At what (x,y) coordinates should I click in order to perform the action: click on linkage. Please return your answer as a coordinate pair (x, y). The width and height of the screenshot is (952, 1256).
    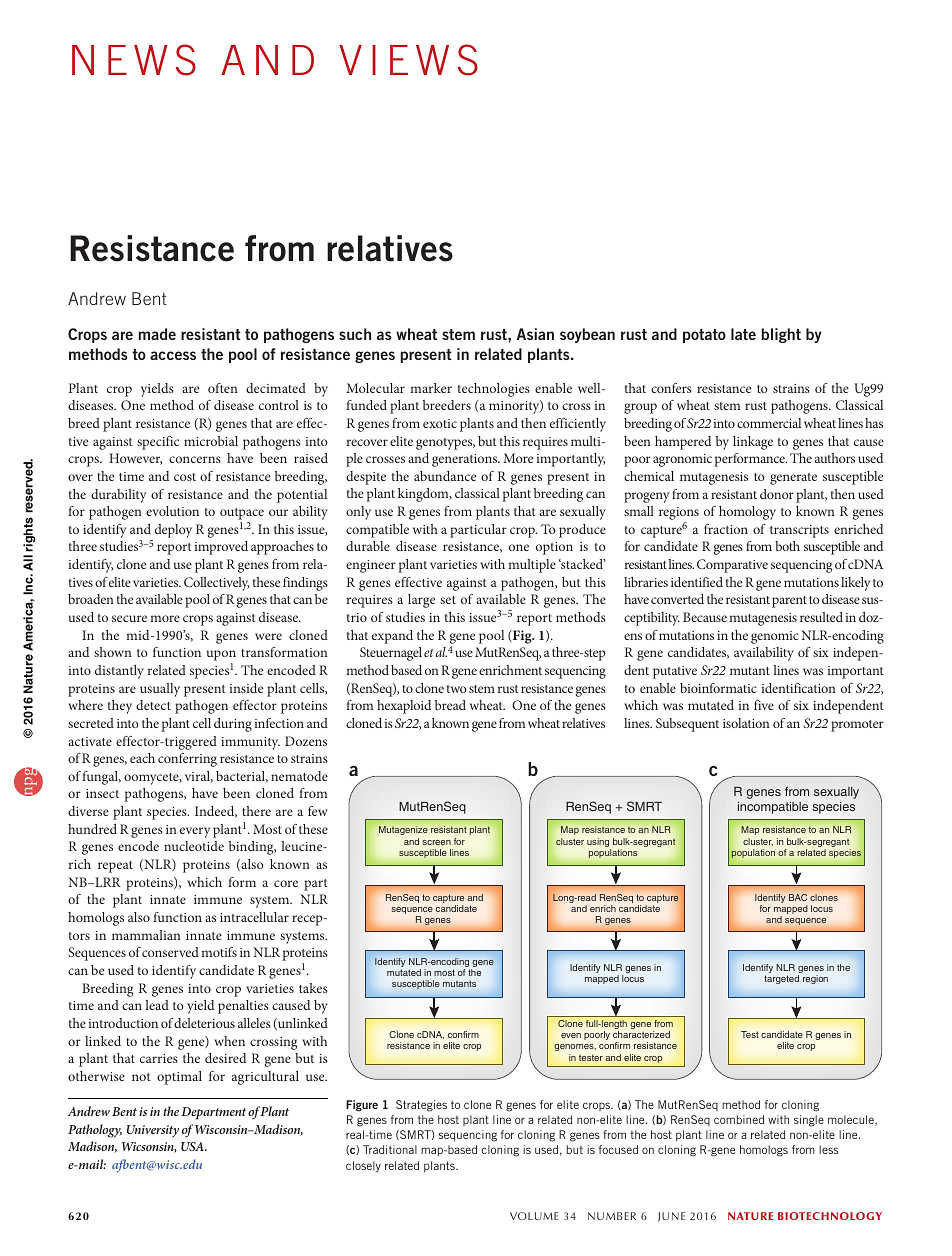
    Looking at the image, I should click on (753, 443).
